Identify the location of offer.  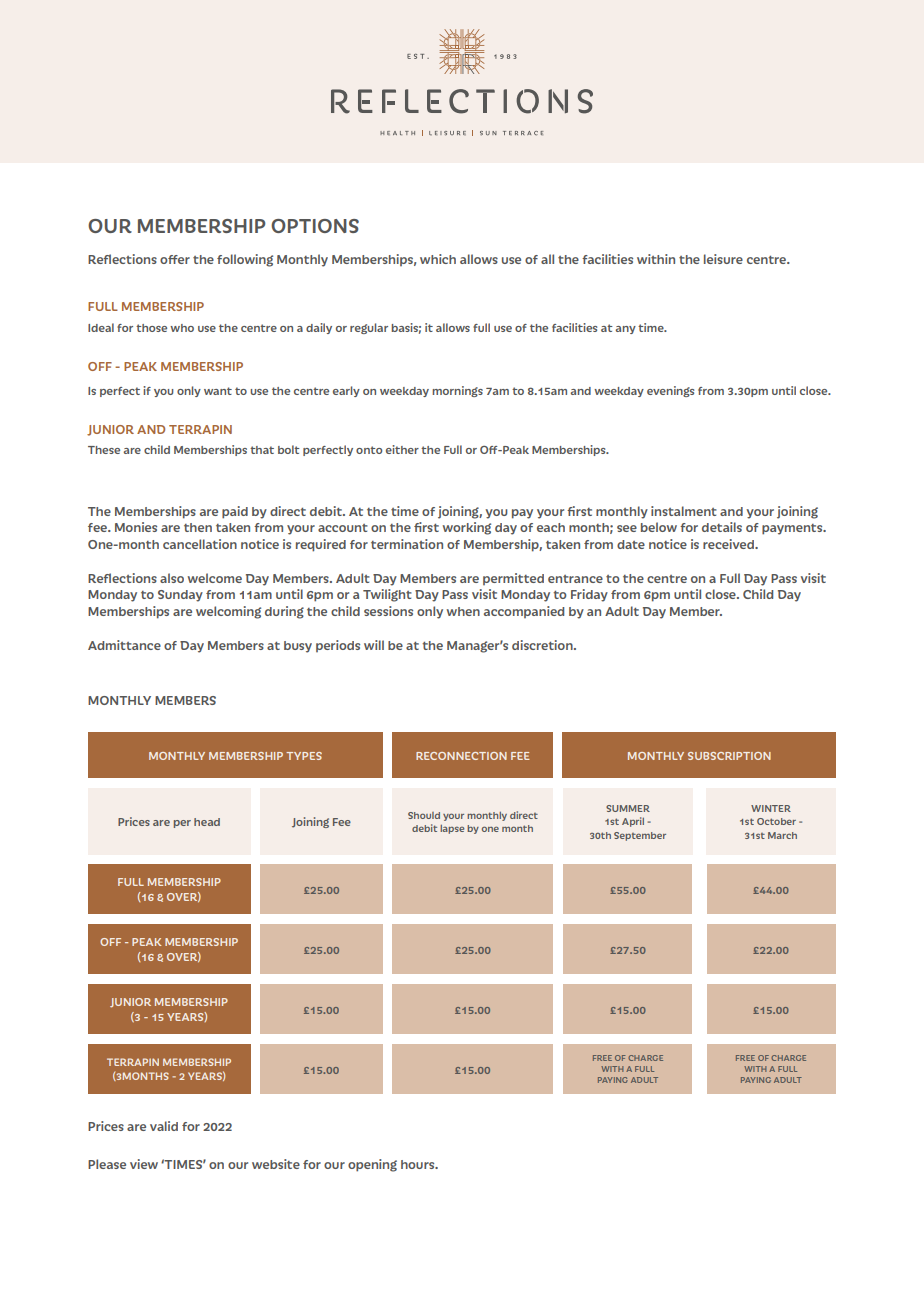
(175, 259).
